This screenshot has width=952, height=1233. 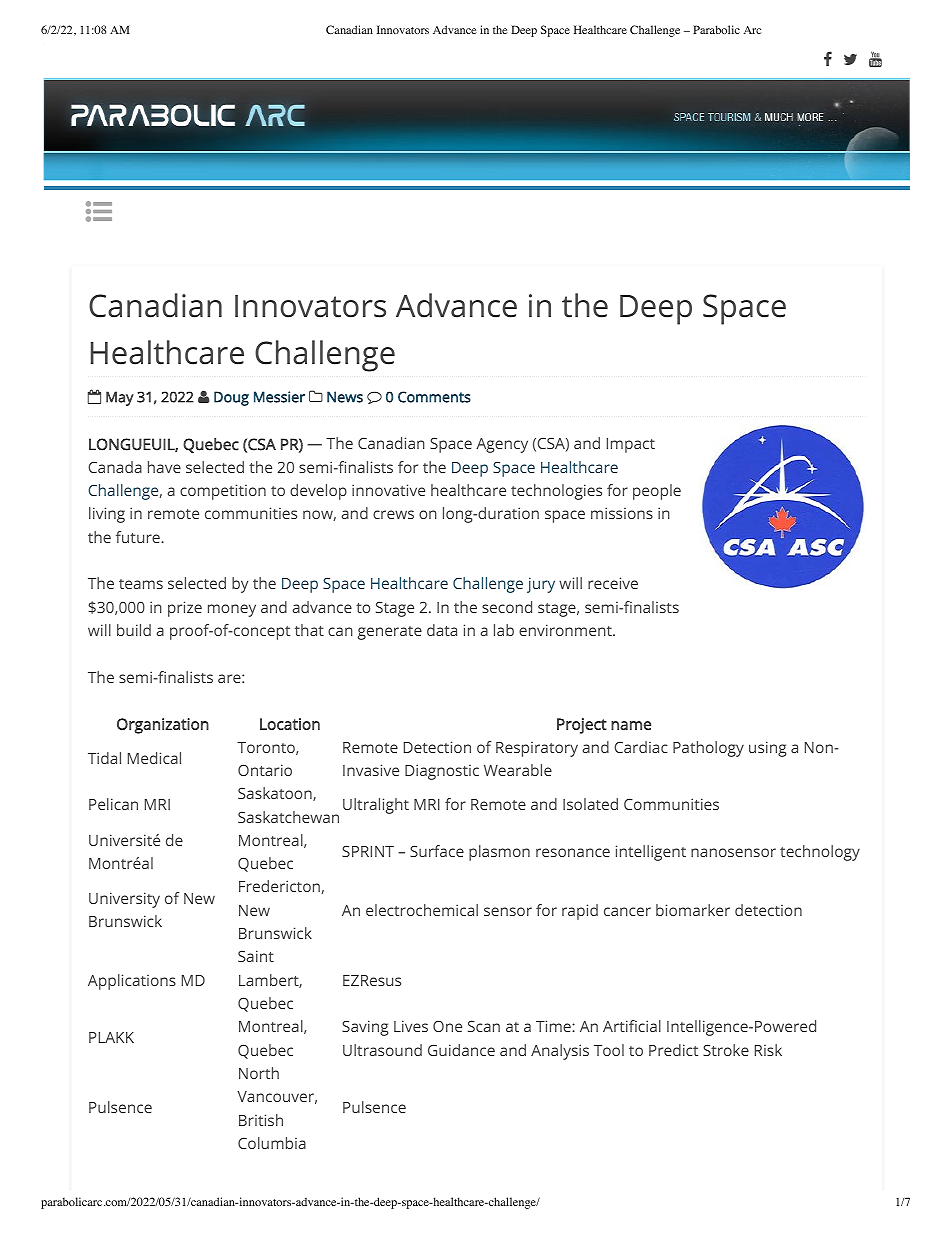 What do you see at coordinates (261, 1120) in the screenshot?
I see `British` at bounding box center [261, 1120].
